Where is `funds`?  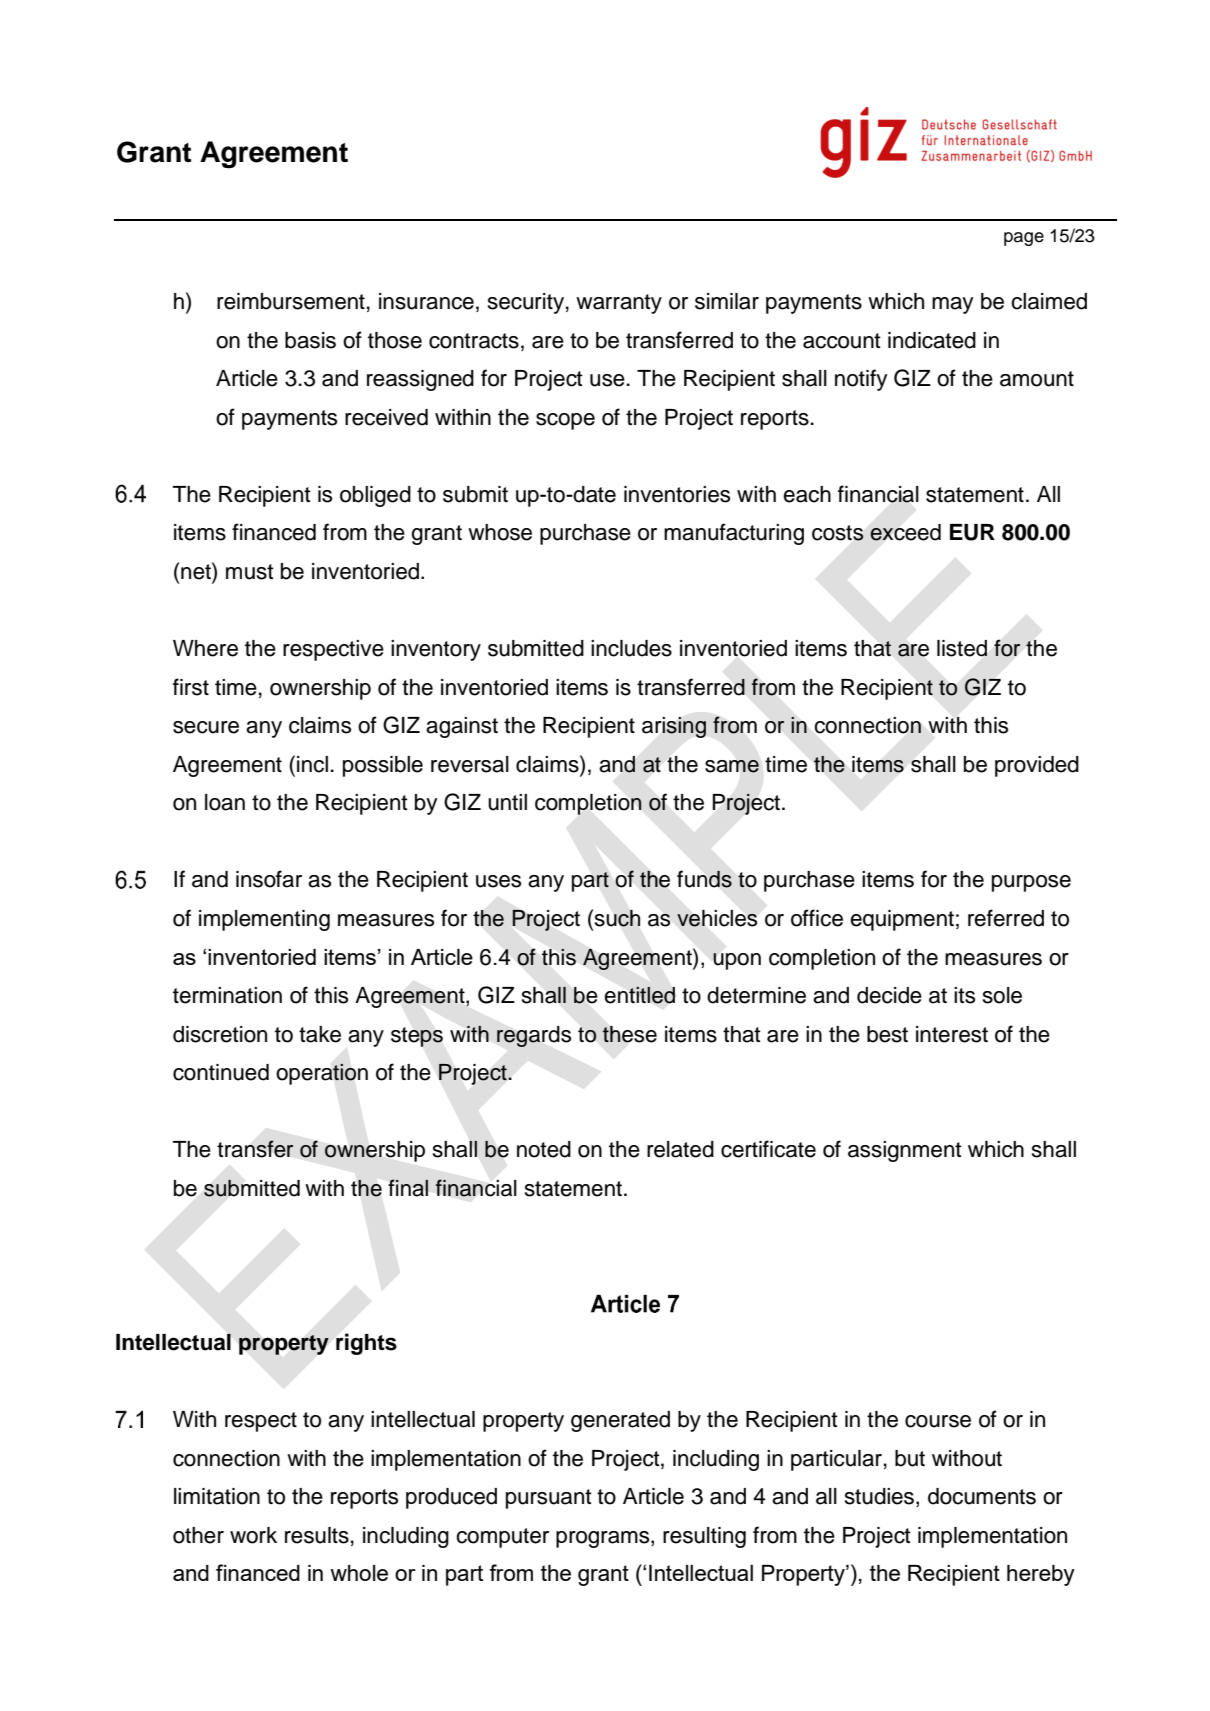 funds is located at coordinates (704, 879).
